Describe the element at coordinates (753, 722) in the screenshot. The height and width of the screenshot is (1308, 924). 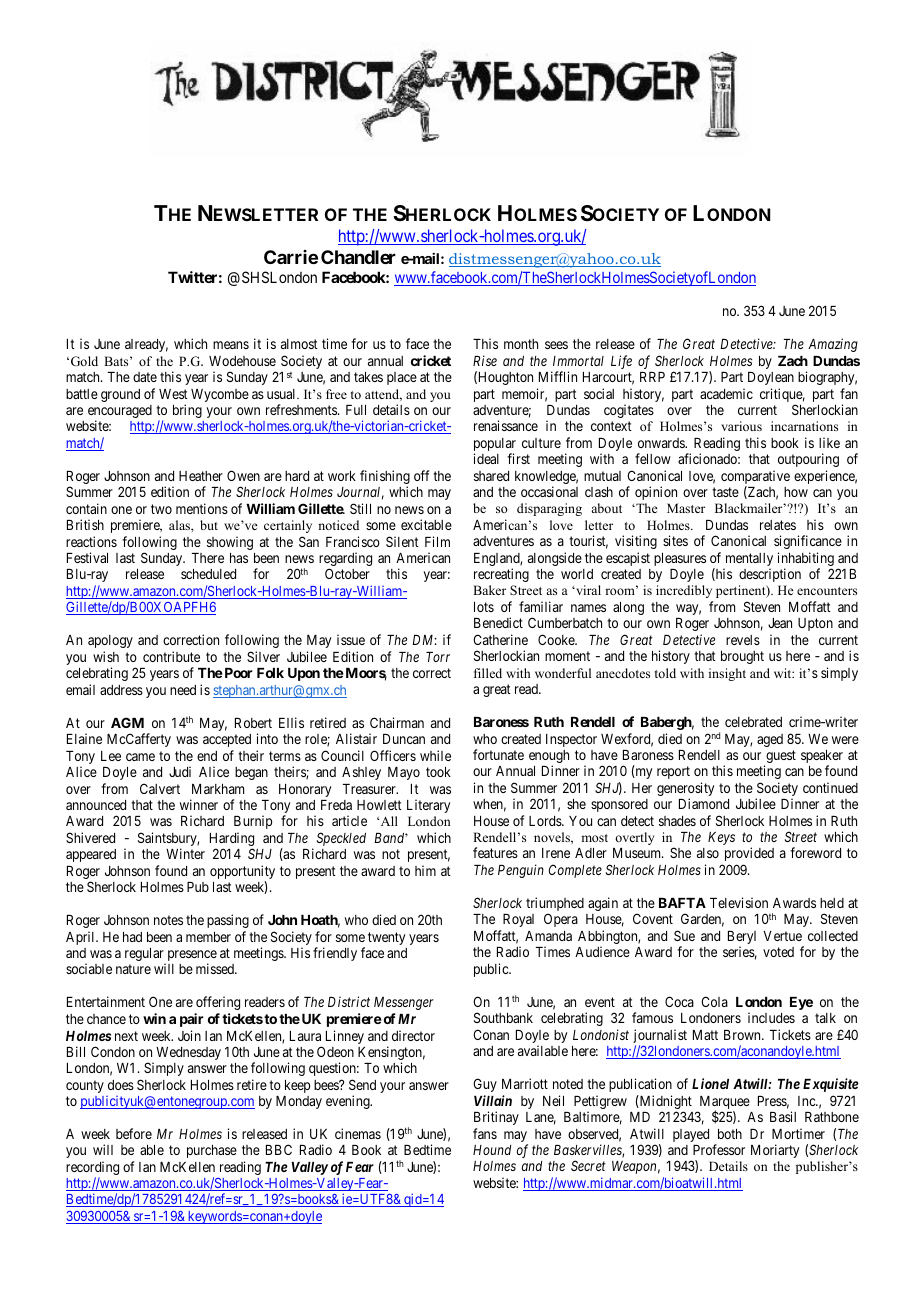
I see `celebrated` at that location.
